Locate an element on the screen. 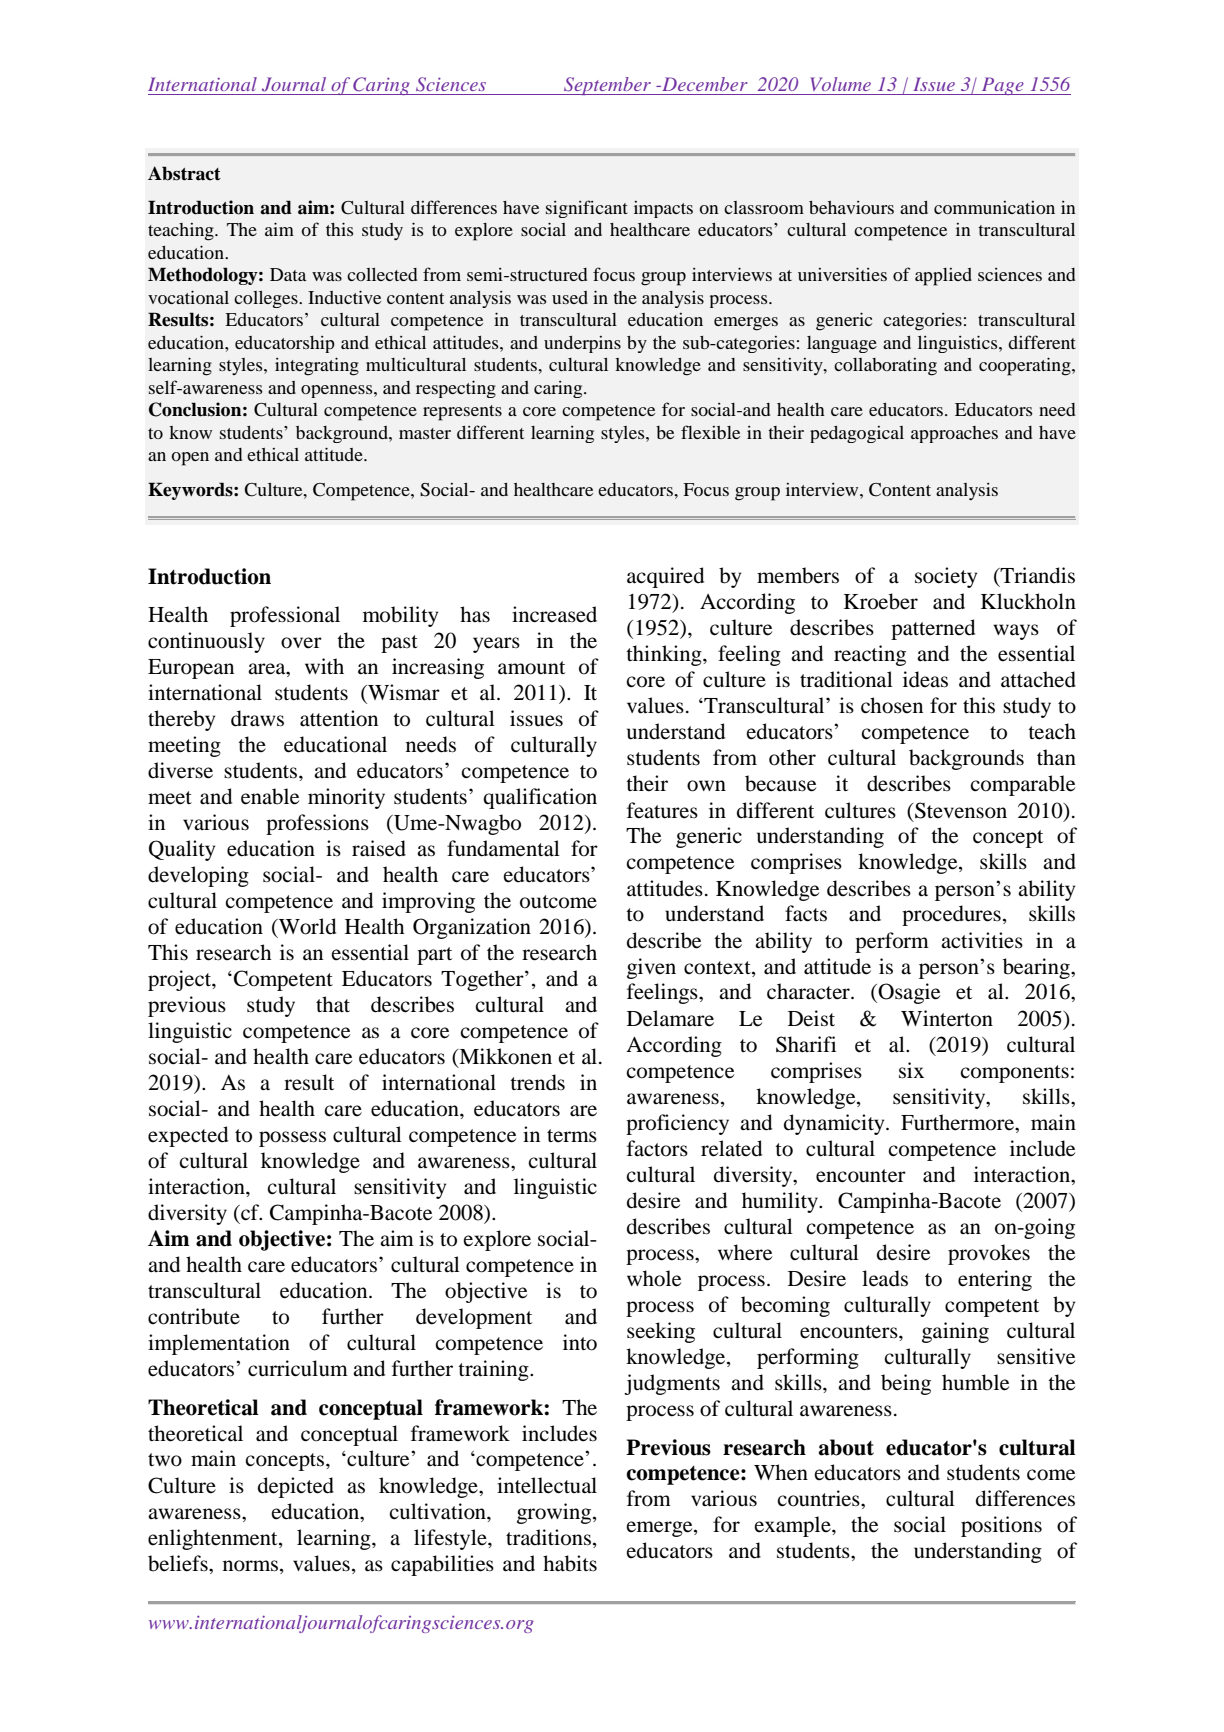 The image size is (1224, 1732). factors is located at coordinates (657, 1148).
